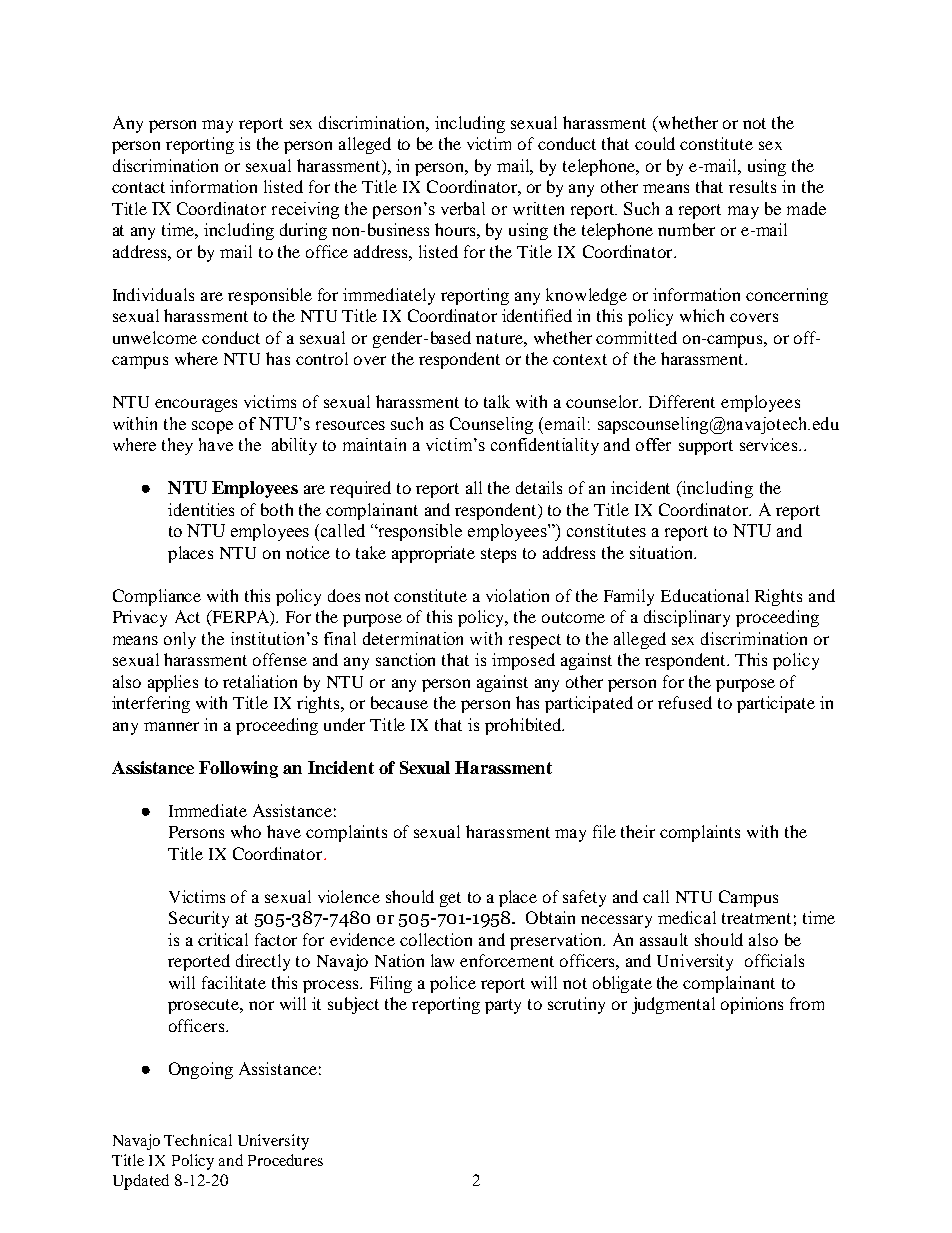 The width and height of the screenshot is (952, 1233). What do you see at coordinates (138, 187) in the screenshot?
I see `contact` at bounding box center [138, 187].
